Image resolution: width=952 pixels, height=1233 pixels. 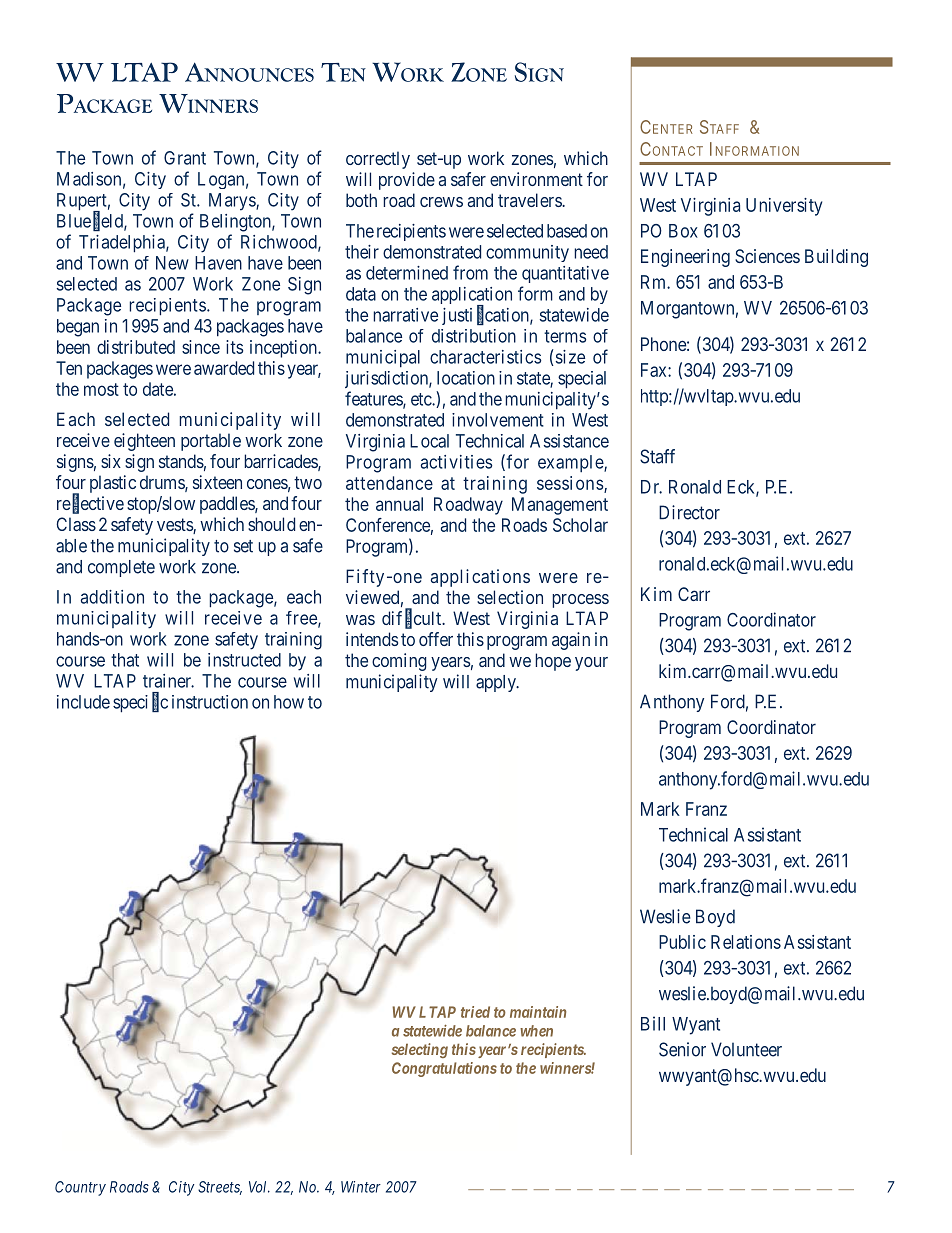 What do you see at coordinates (441, 202) in the page?
I see `crews` at bounding box center [441, 202].
